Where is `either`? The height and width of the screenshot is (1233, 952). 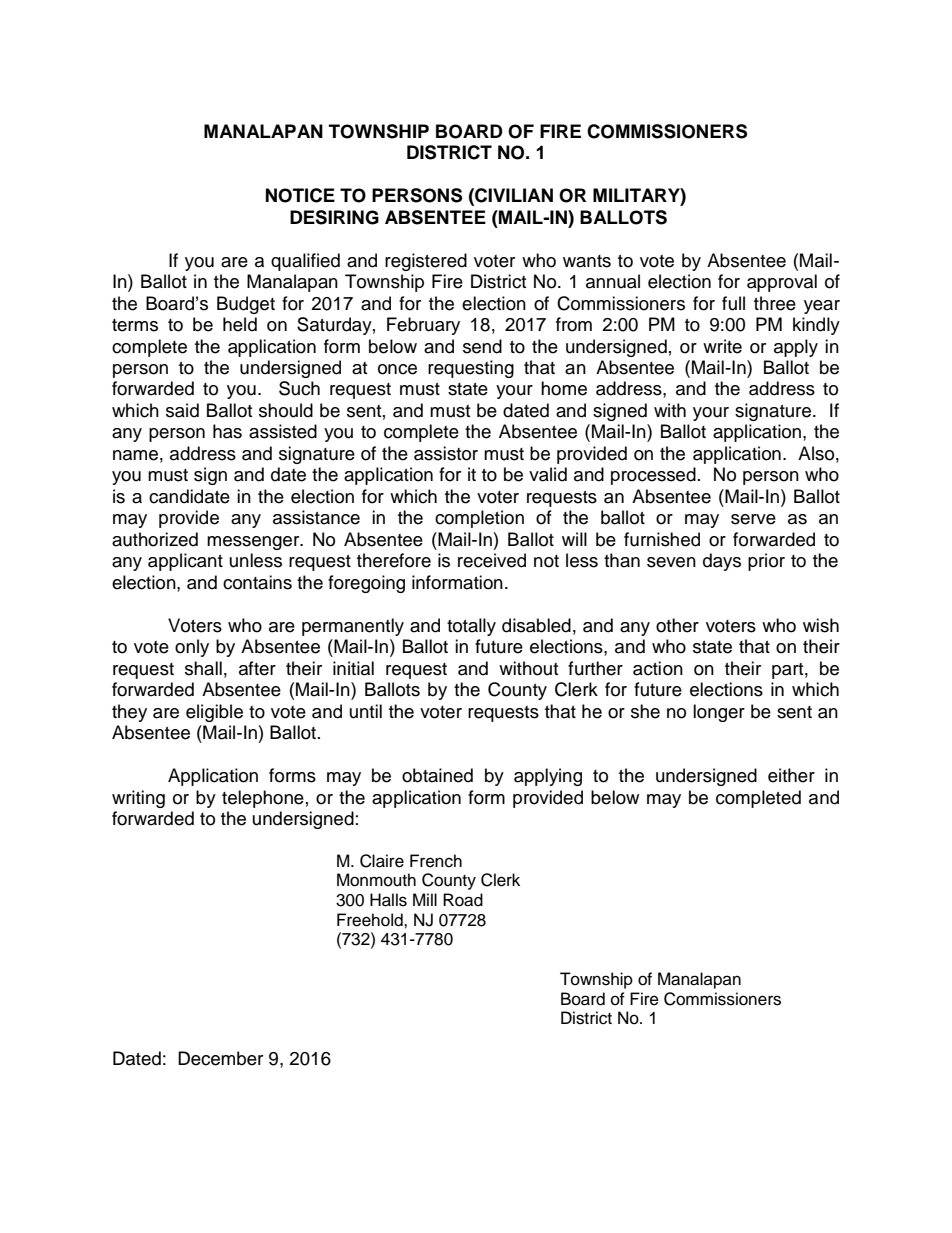 either is located at coordinates (791, 775).
